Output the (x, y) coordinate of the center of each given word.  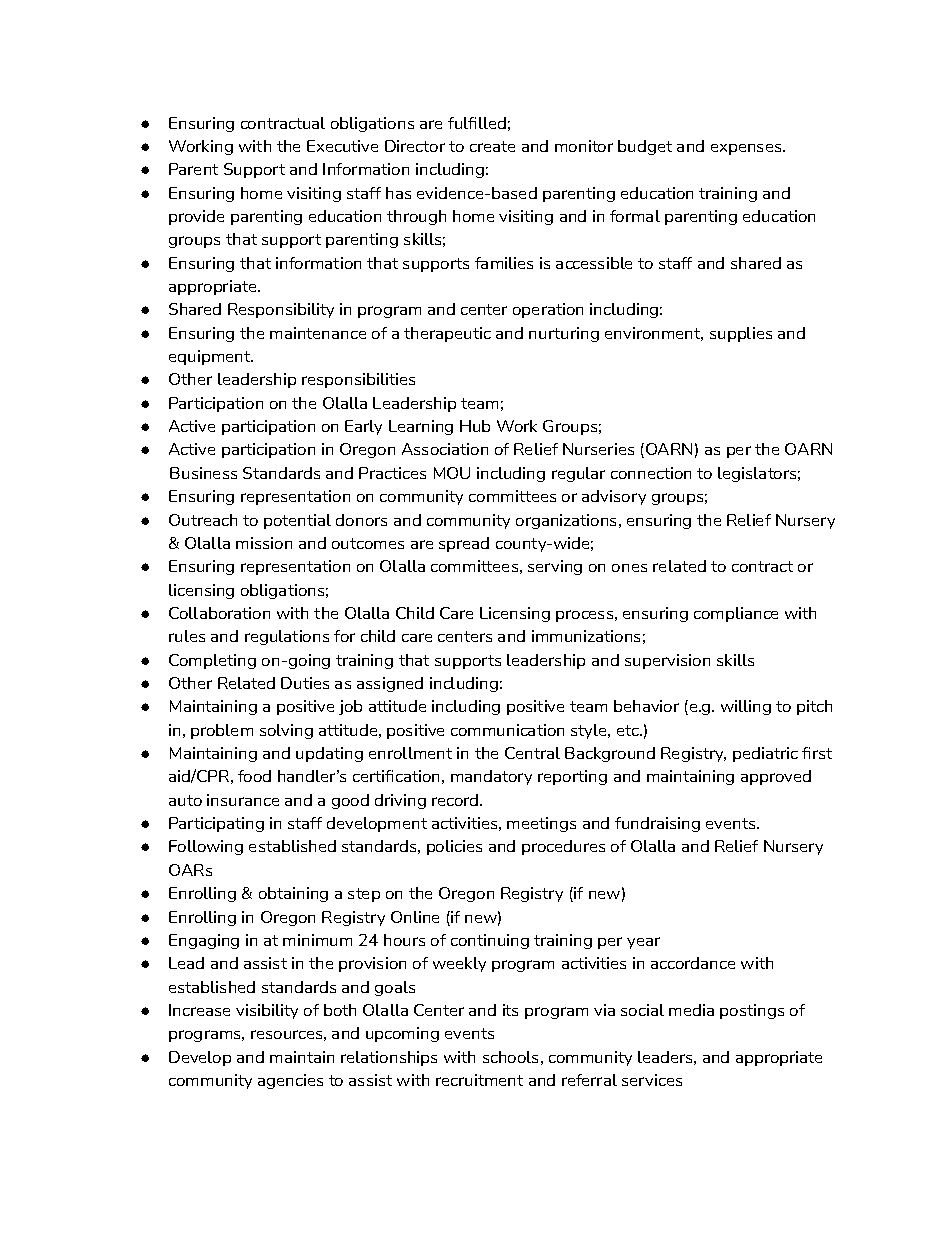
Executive (342, 146)
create (492, 146)
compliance (736, 614)
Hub (475, 426)
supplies (741, 334)
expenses (747, 149)
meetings (541, 824)
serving (555, 567)
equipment (211, 357)
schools (510, 1057)
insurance (243, 800)
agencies (290, 1081)
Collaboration (219, 613)
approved (776, 777)
